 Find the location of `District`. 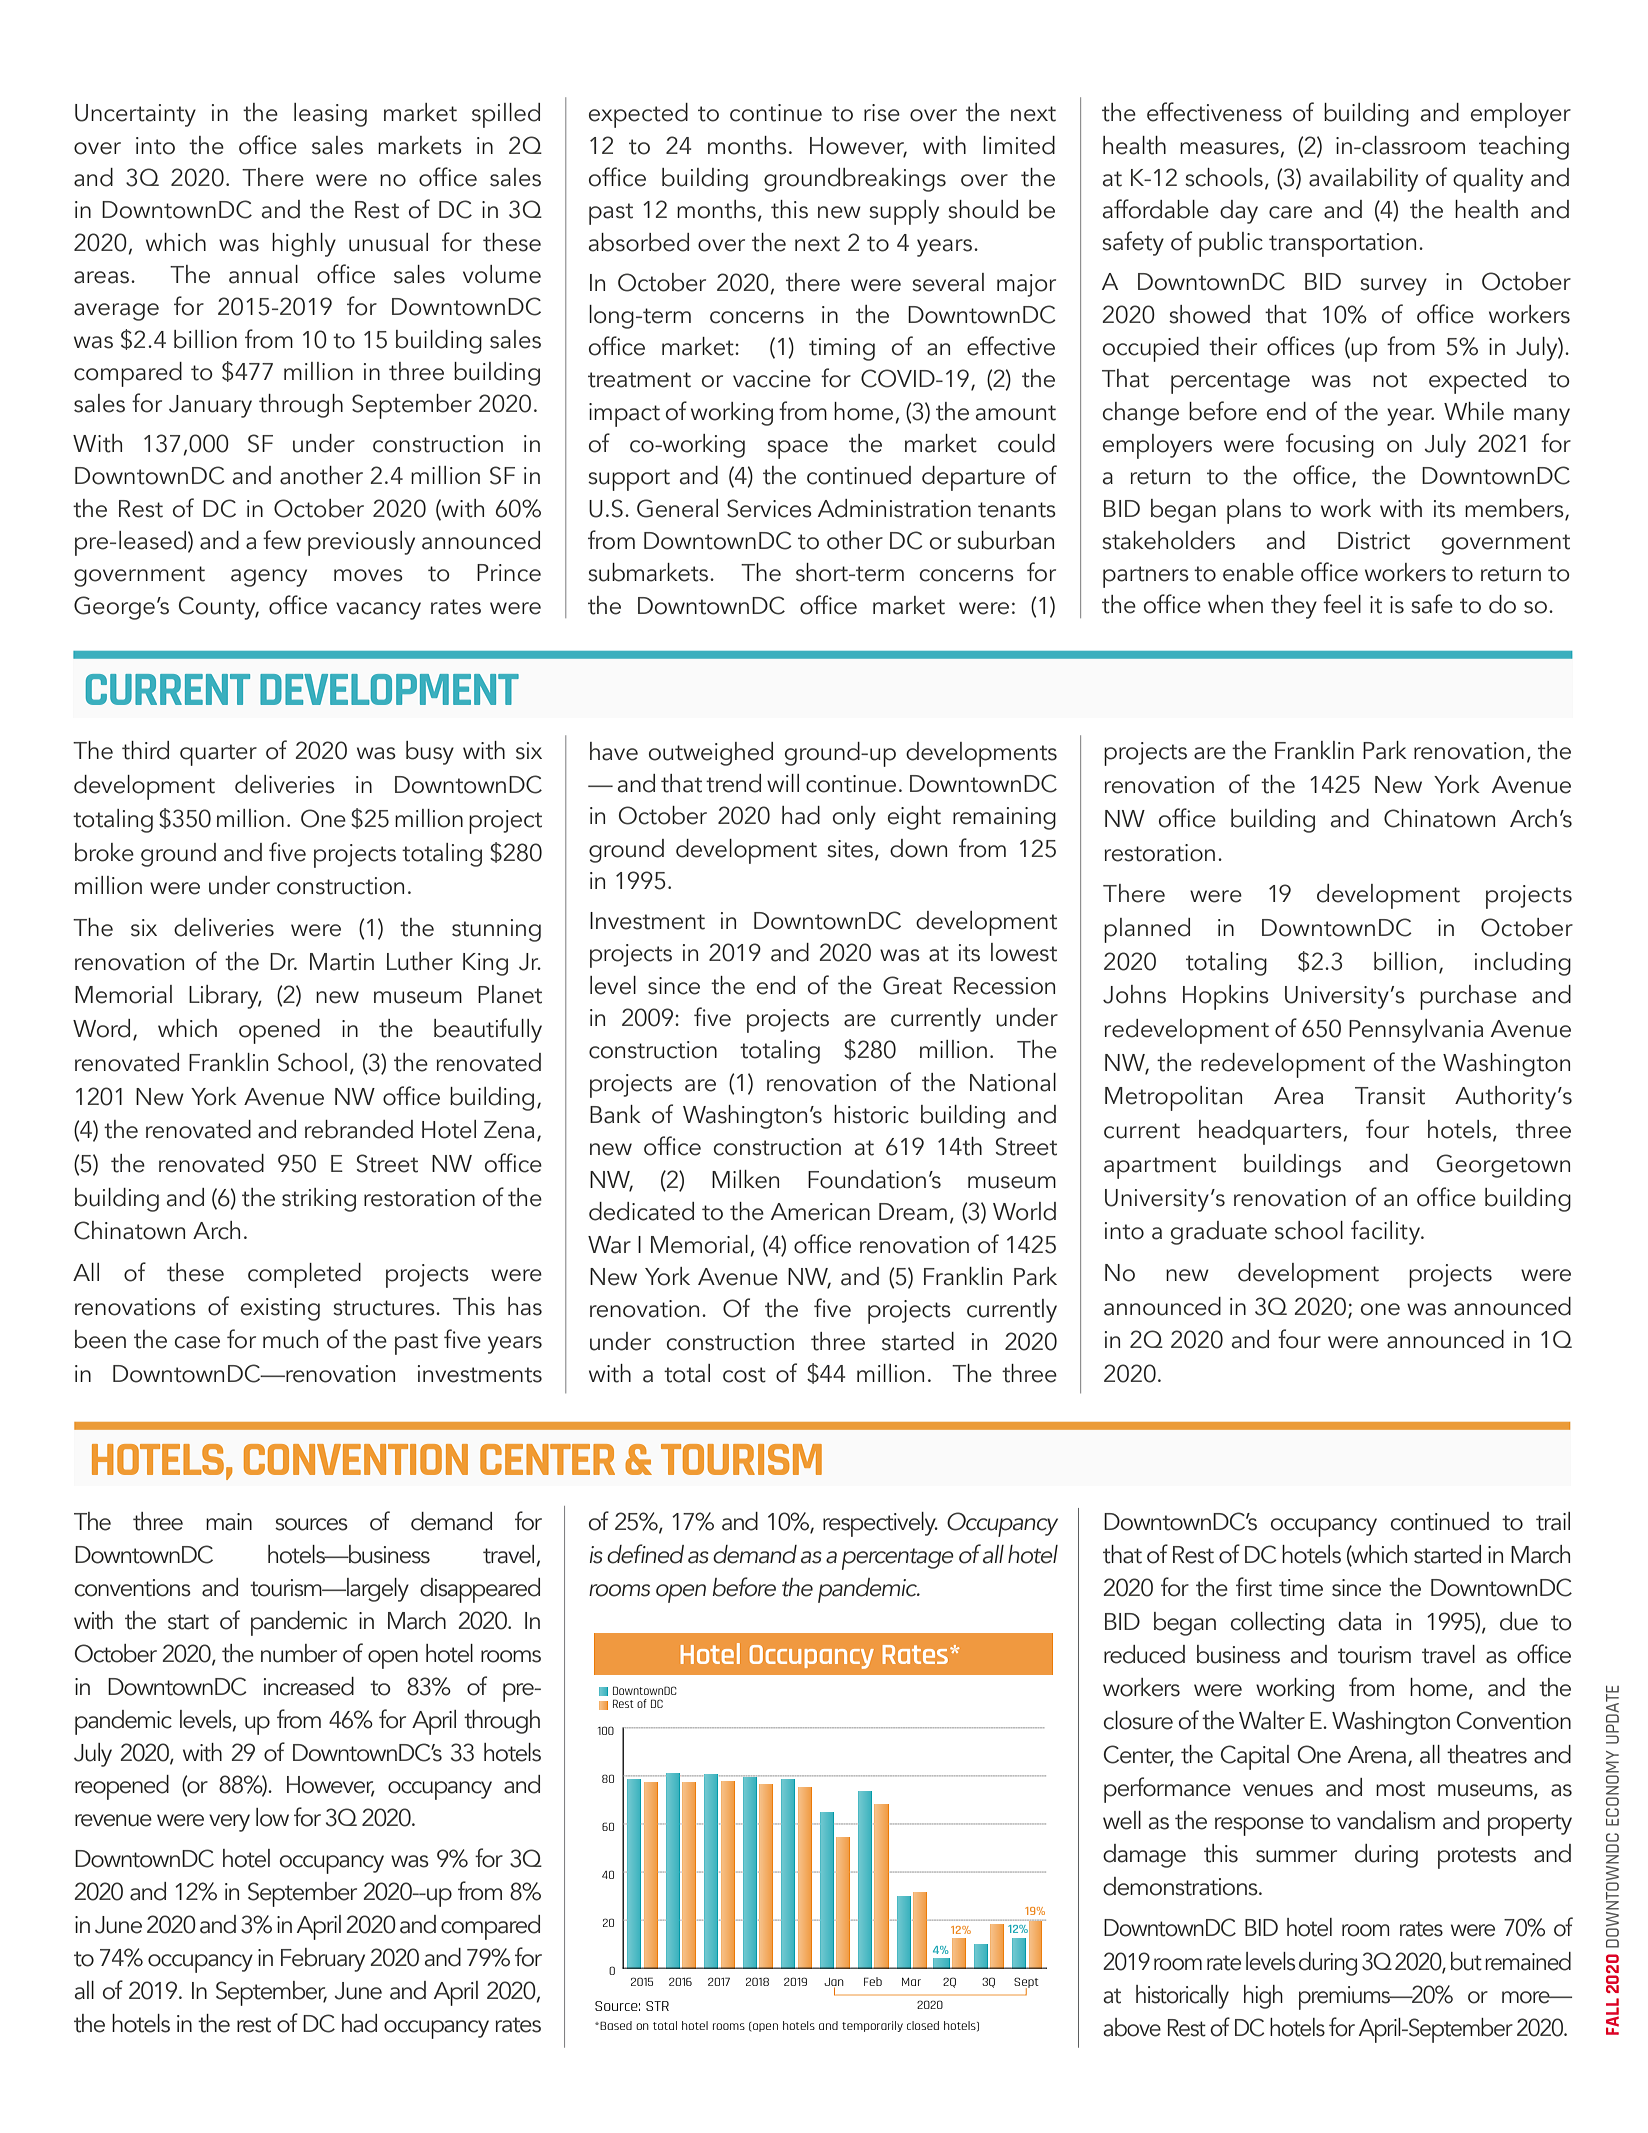

District is located at coordinates (1374, 541).
